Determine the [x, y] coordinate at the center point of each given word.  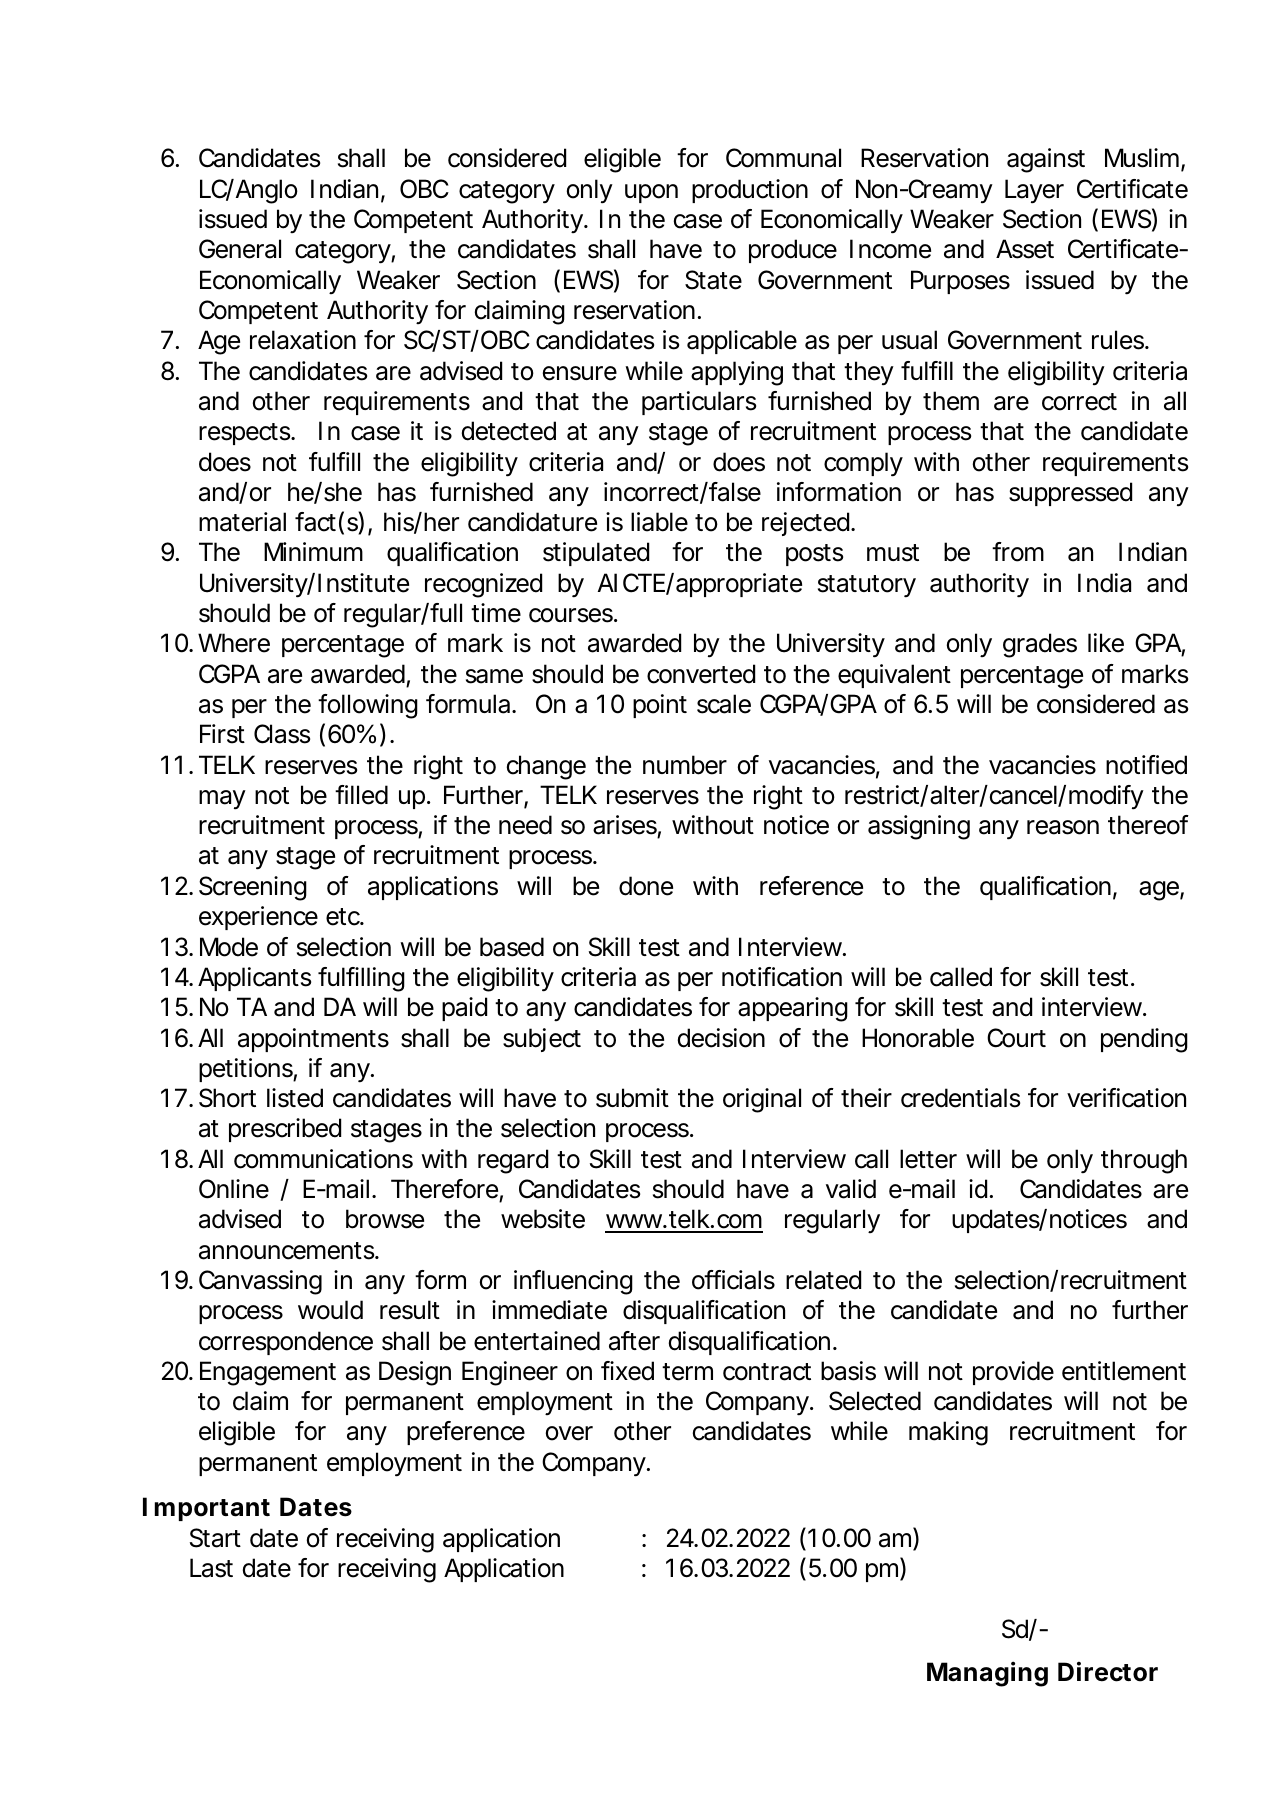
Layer [1034, 191]
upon [651, 193]
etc [344, 917]
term [687, 1372]
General [240, 249]
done [646, 886]
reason [1063, 827]
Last [211, 1568]
